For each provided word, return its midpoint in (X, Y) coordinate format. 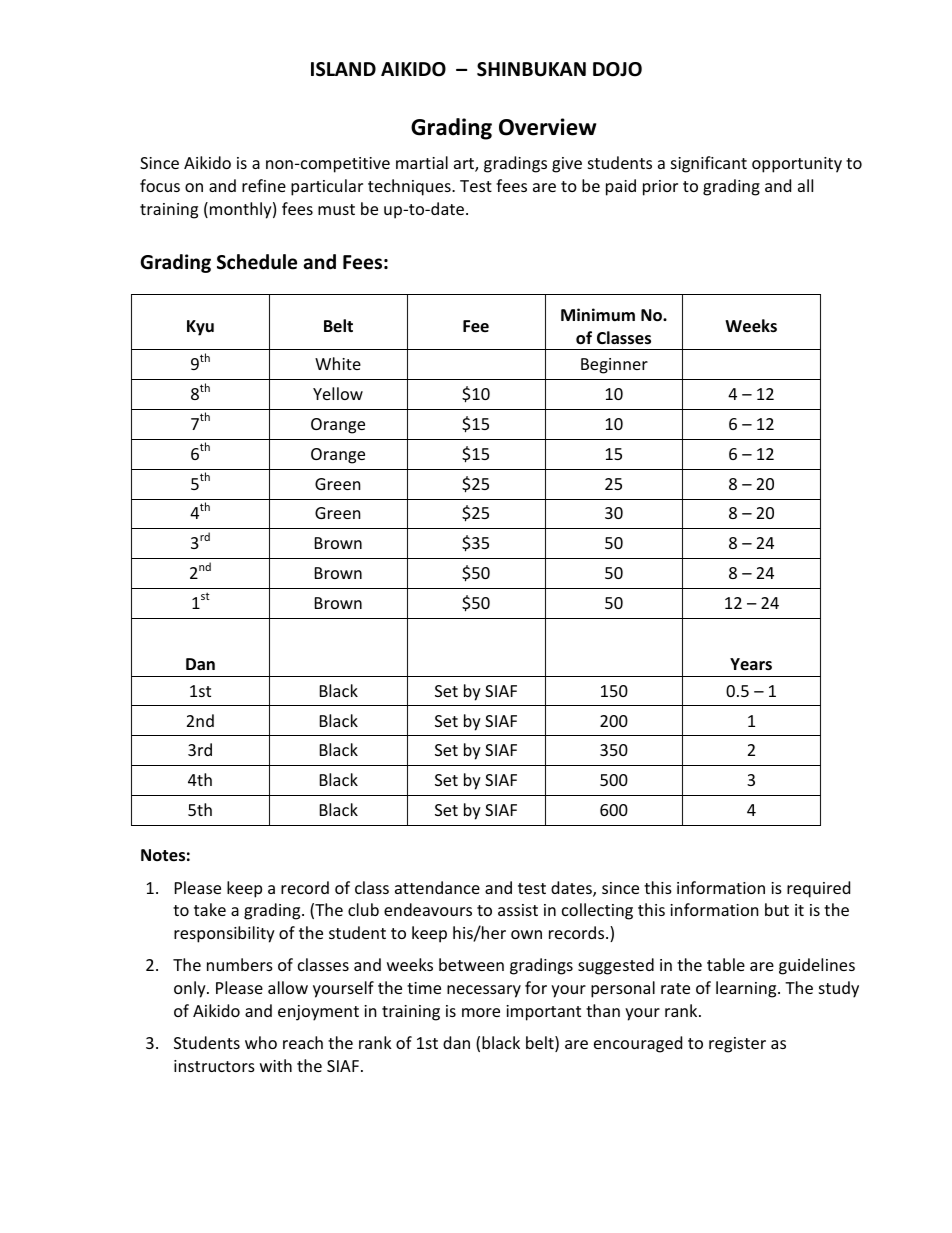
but (777, 909)
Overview (547, 127)
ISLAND (343, 69)
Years (751, 664)
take (210, 909)
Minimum (598, 314)
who (261, 1042)
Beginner (614, 366)
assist (518, 910)
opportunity (797, 165)
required (818, 889)
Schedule (257, 262)
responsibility (224, 934)
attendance (437, 887)
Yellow (338, 393)
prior (660, 188)
